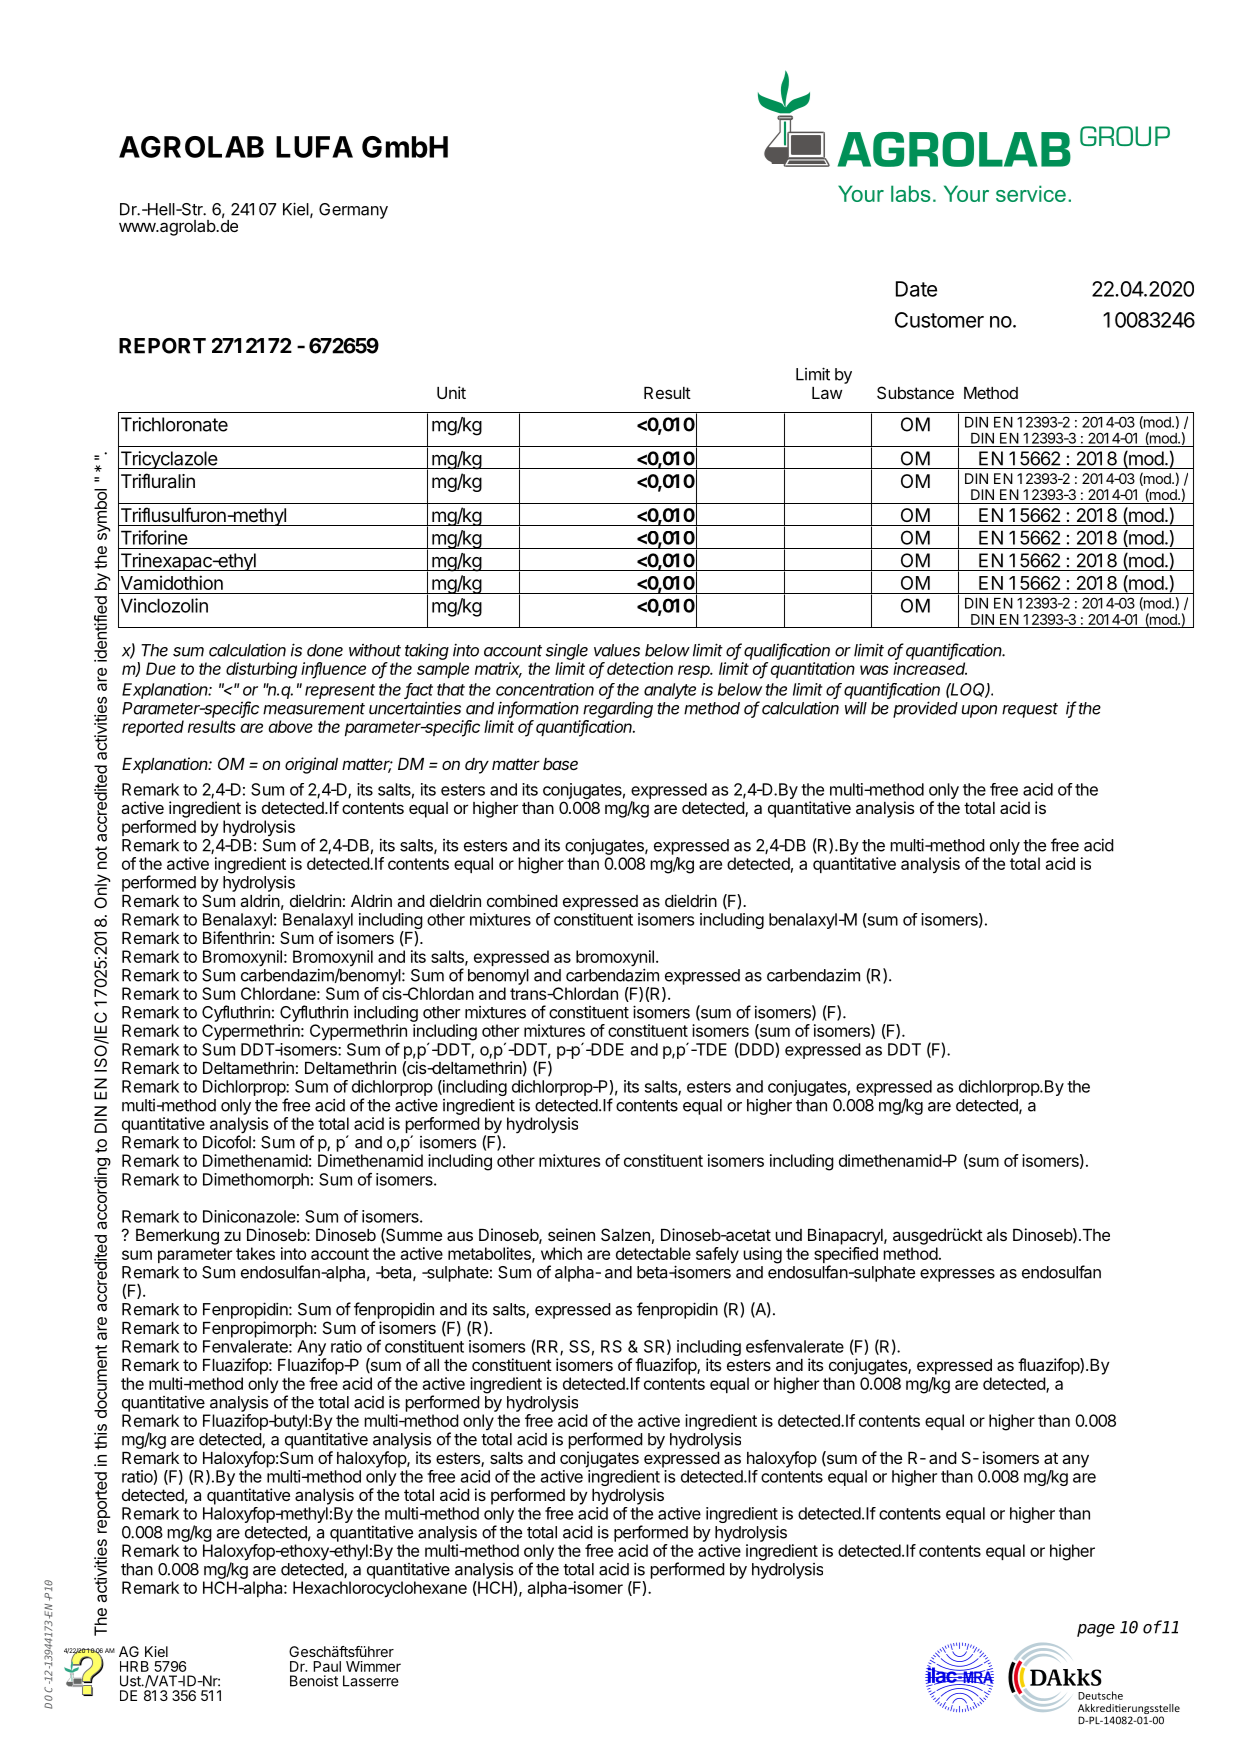 The width and height of the screenshot is (1245, 1761). Describe the element at coordinates (353, 211) in the screenshot. I see `Germany` at that location.
